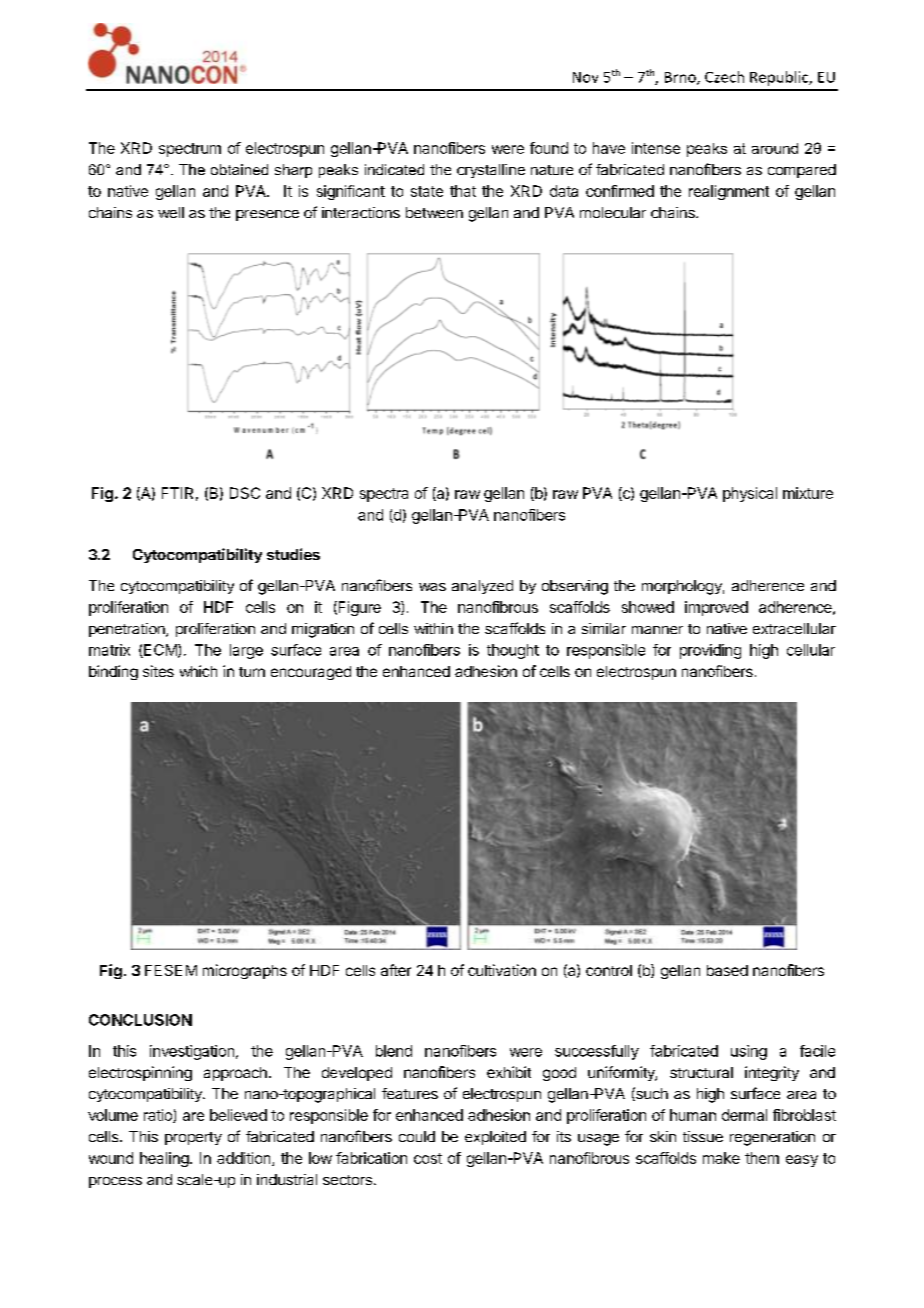 The image size is (924, 1308). What do you see at coordinates (727, 970) in the document?
I see `based` at bounding box center [727, 970].
